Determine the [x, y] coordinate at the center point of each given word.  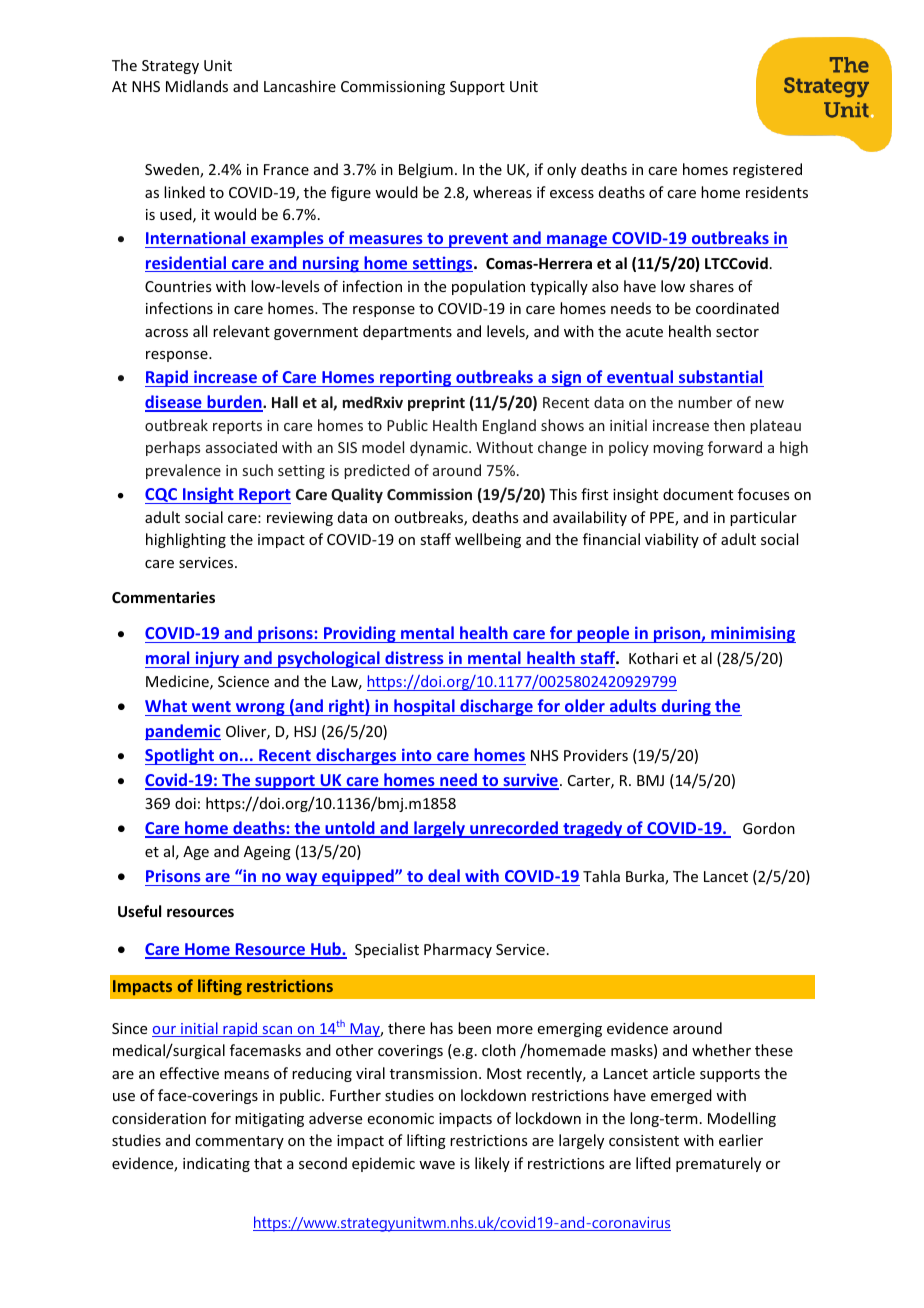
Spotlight [181, 756]
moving [678, 449]
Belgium [426, 170]
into [417, 754]
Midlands [197, 86]
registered [767, 170]
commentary [239, 1142]
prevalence [183, 471]
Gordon [769, 828]
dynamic [440, 448]
